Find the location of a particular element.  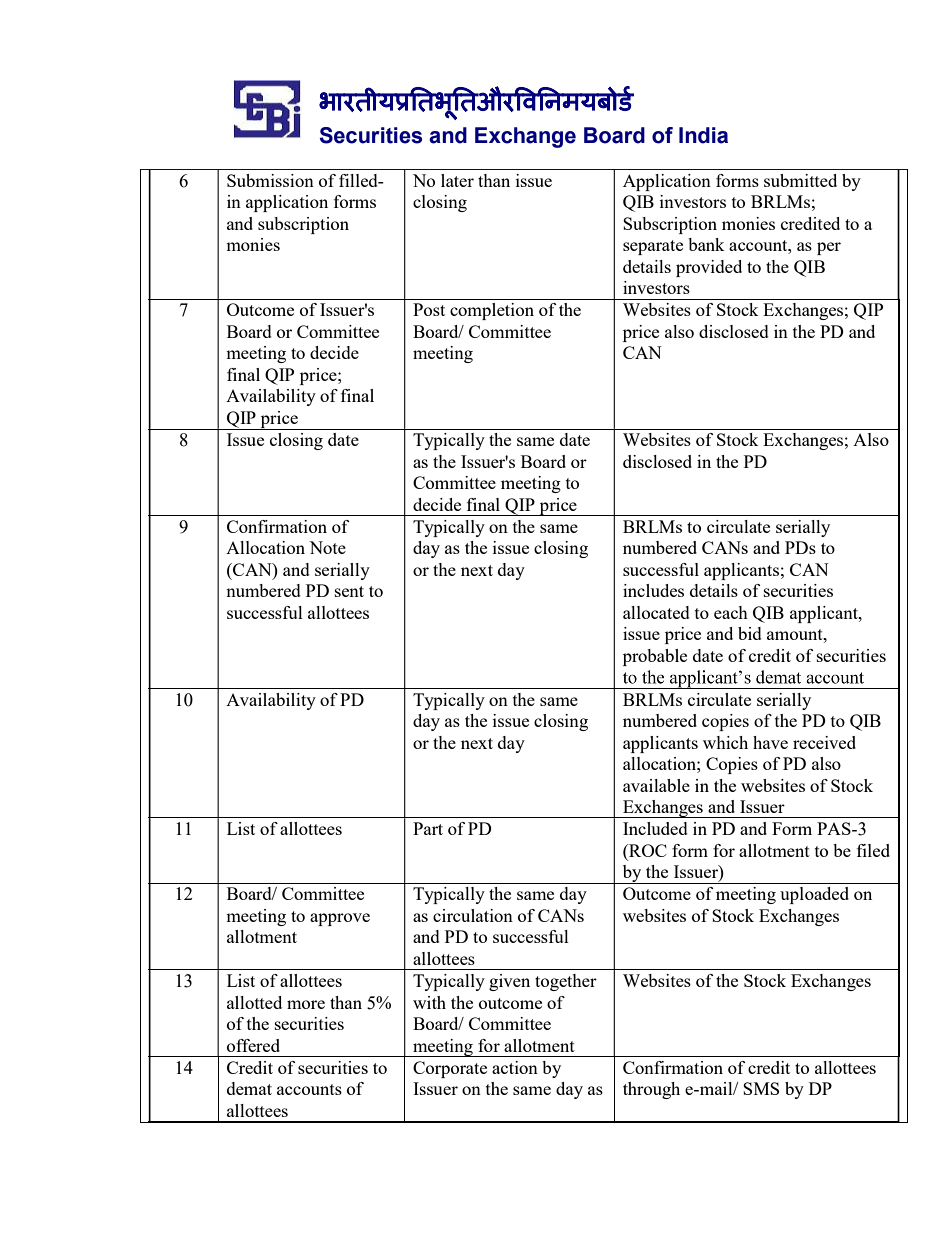

provided is located at coordinates (709, 268).
